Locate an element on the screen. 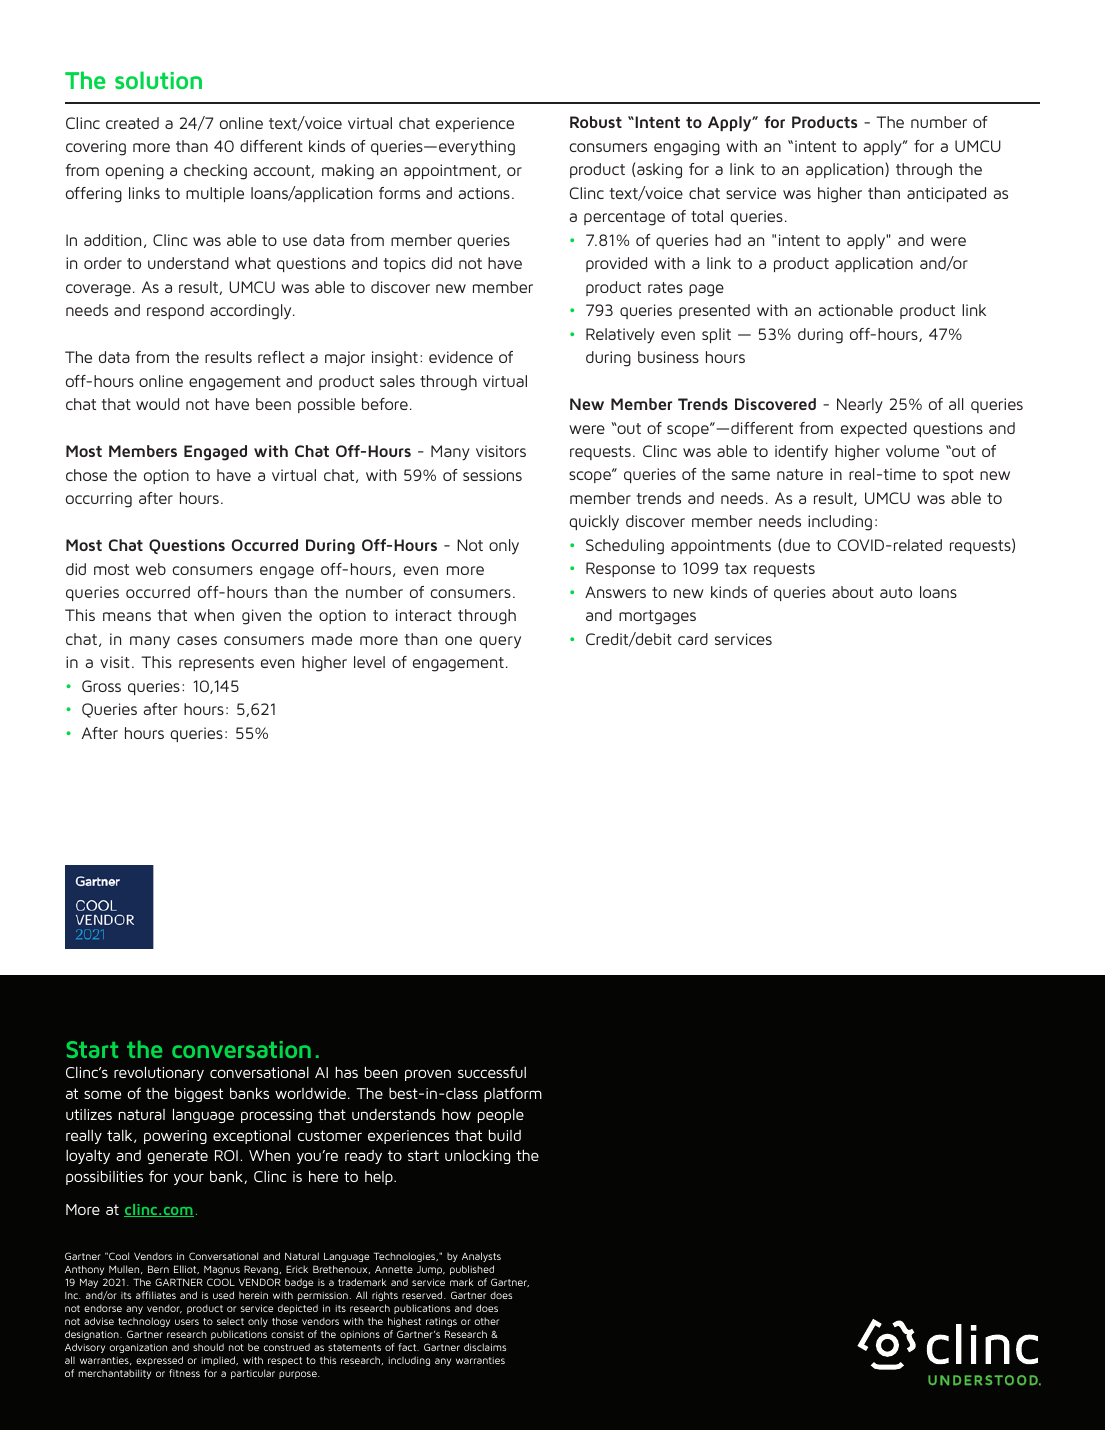  nature is located at coordinates (800, 474).
